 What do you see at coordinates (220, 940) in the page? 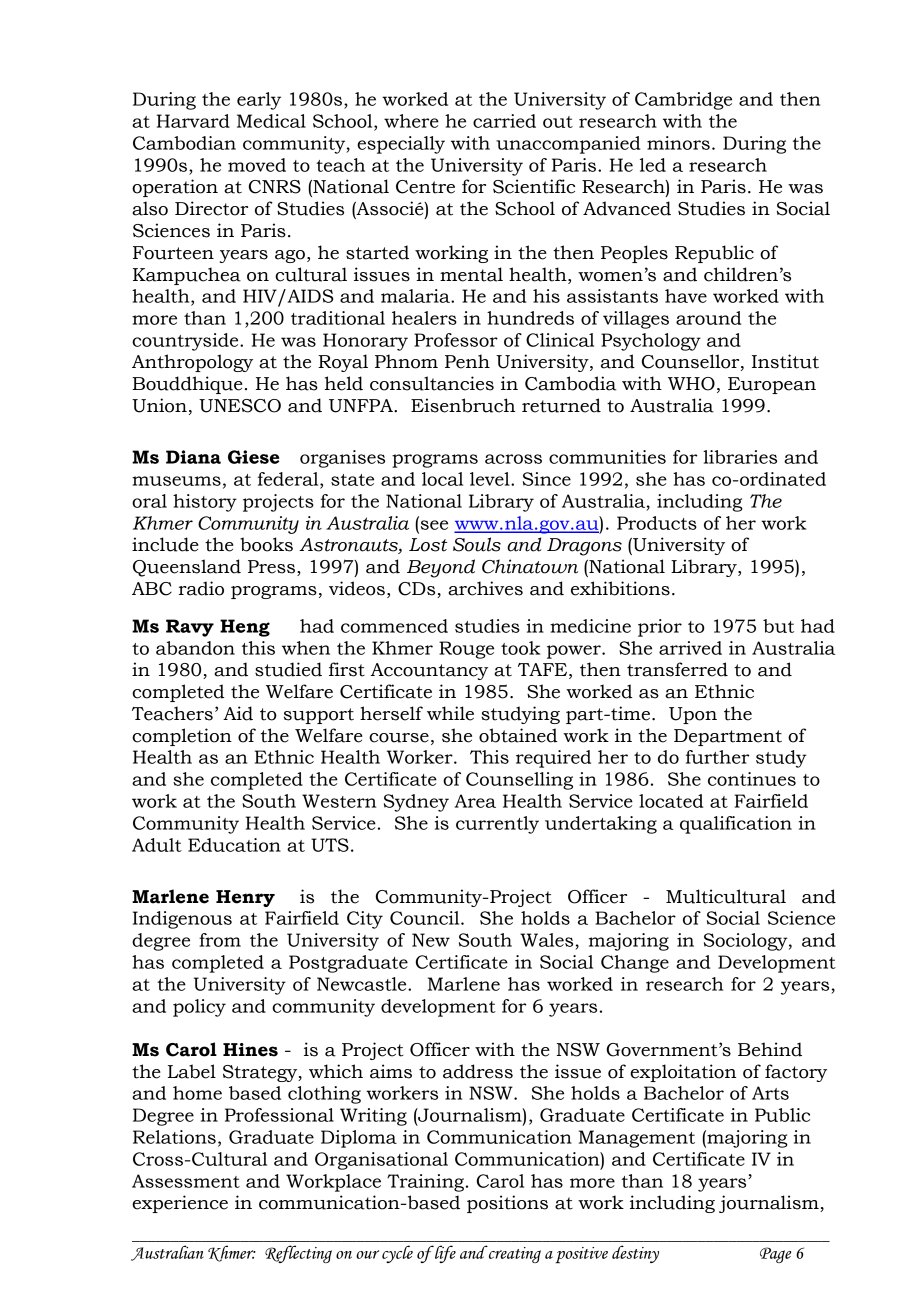
I see `from` at bounding box center [220, 940].
